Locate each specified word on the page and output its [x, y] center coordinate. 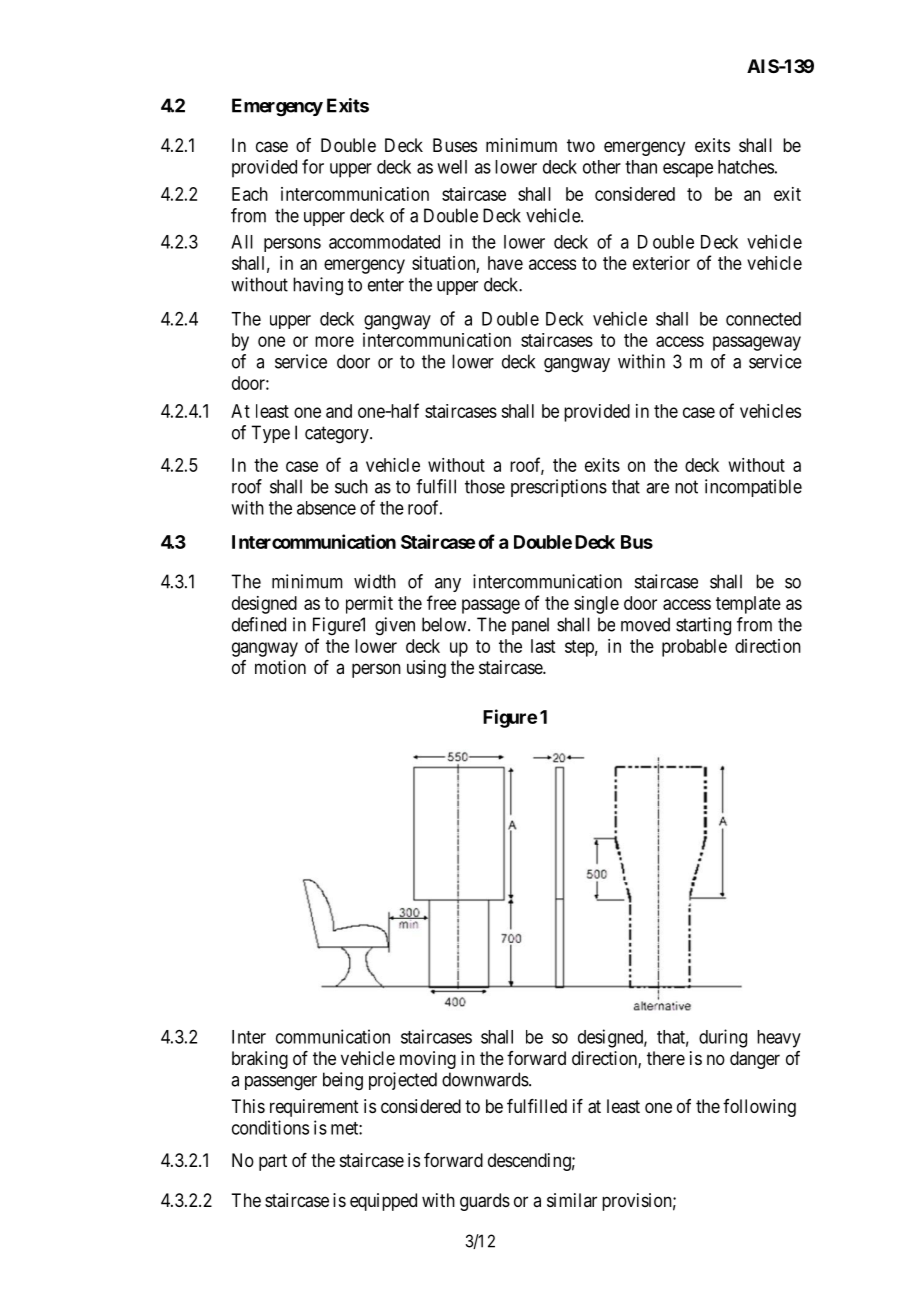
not [686, 487]
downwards [485, 1079]
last [543, 646]
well [452, 167]
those [485, 486]
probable [694, 648]
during [723, 1038]
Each [250, 194]
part [273, 1162]
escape [688, 170]
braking [260, 1060]
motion [280, 667]
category [338, 435]
